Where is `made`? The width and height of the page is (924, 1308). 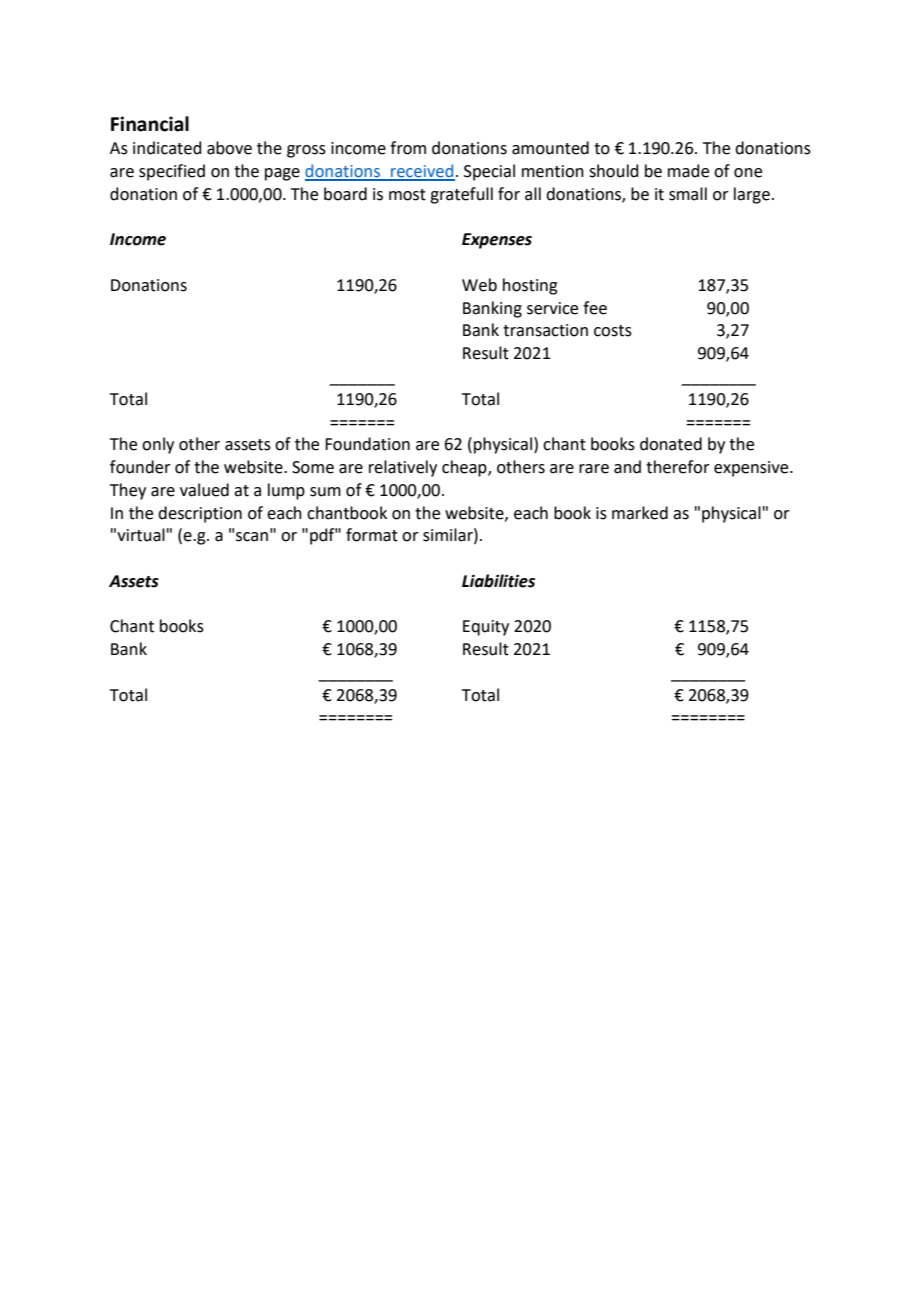
made is located at coordinates (688, 171).
